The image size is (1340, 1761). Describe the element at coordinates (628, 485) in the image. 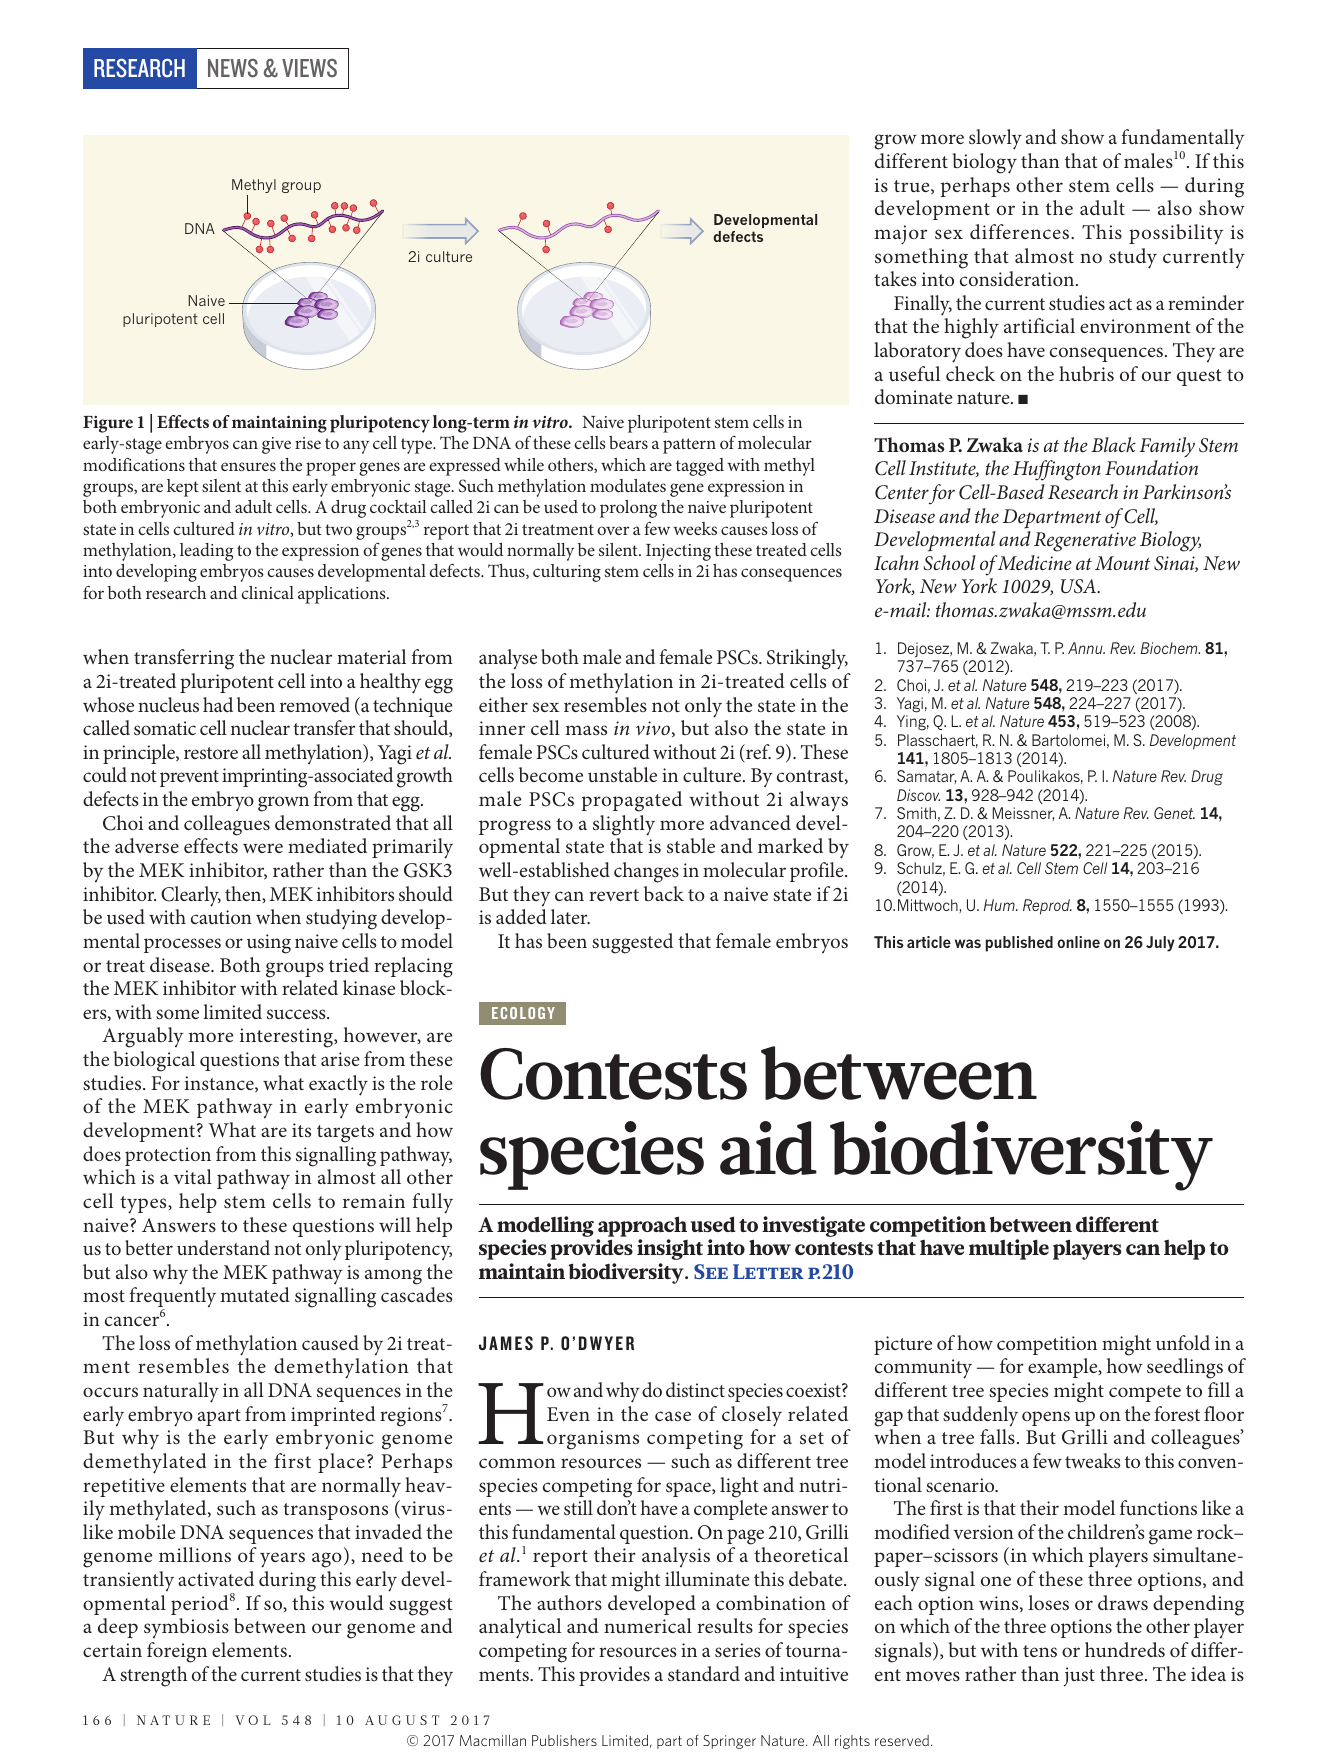

I see `modulates` at that location.
